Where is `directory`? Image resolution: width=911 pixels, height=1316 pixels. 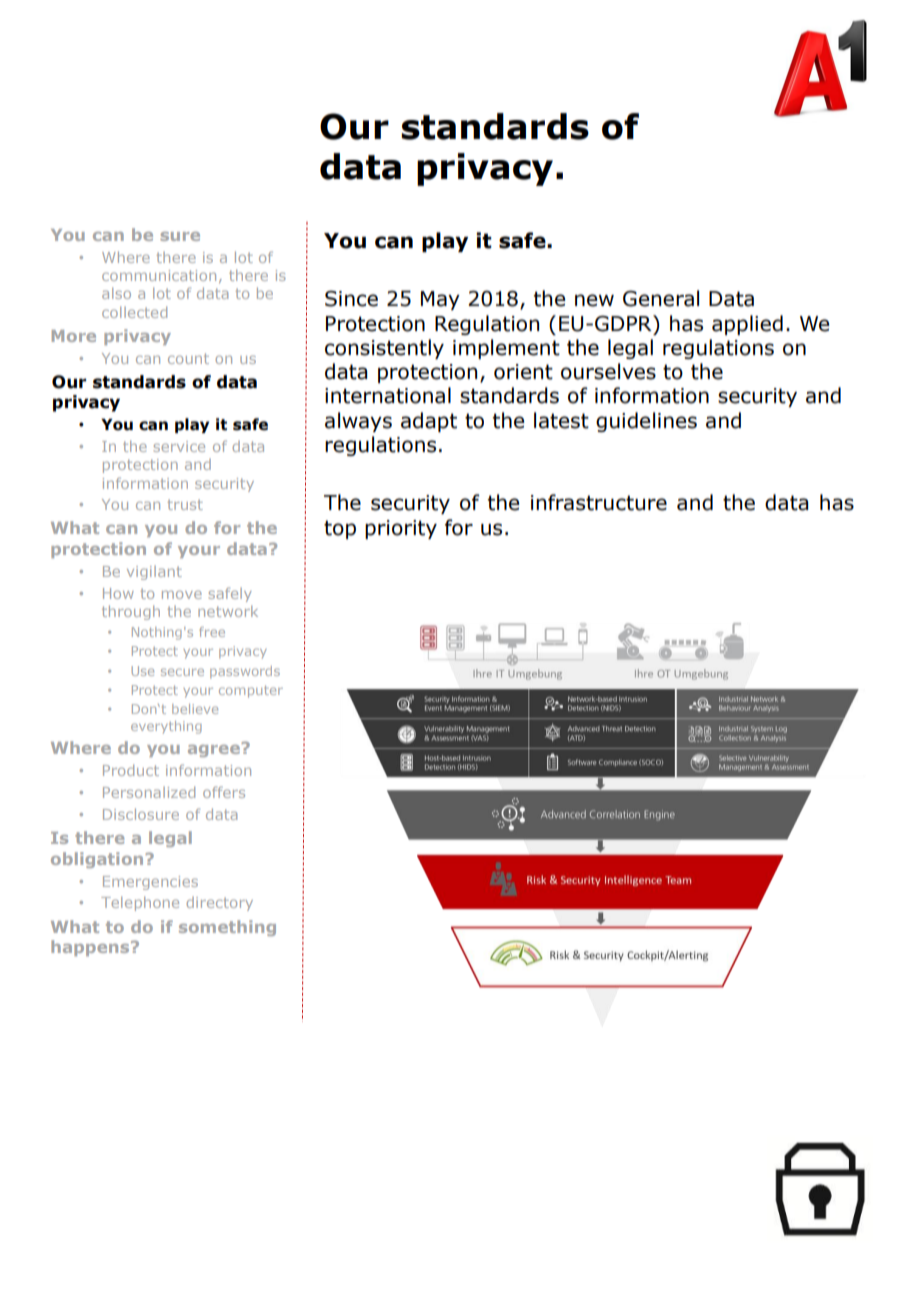
directory is located at coordinates (220, 904).
